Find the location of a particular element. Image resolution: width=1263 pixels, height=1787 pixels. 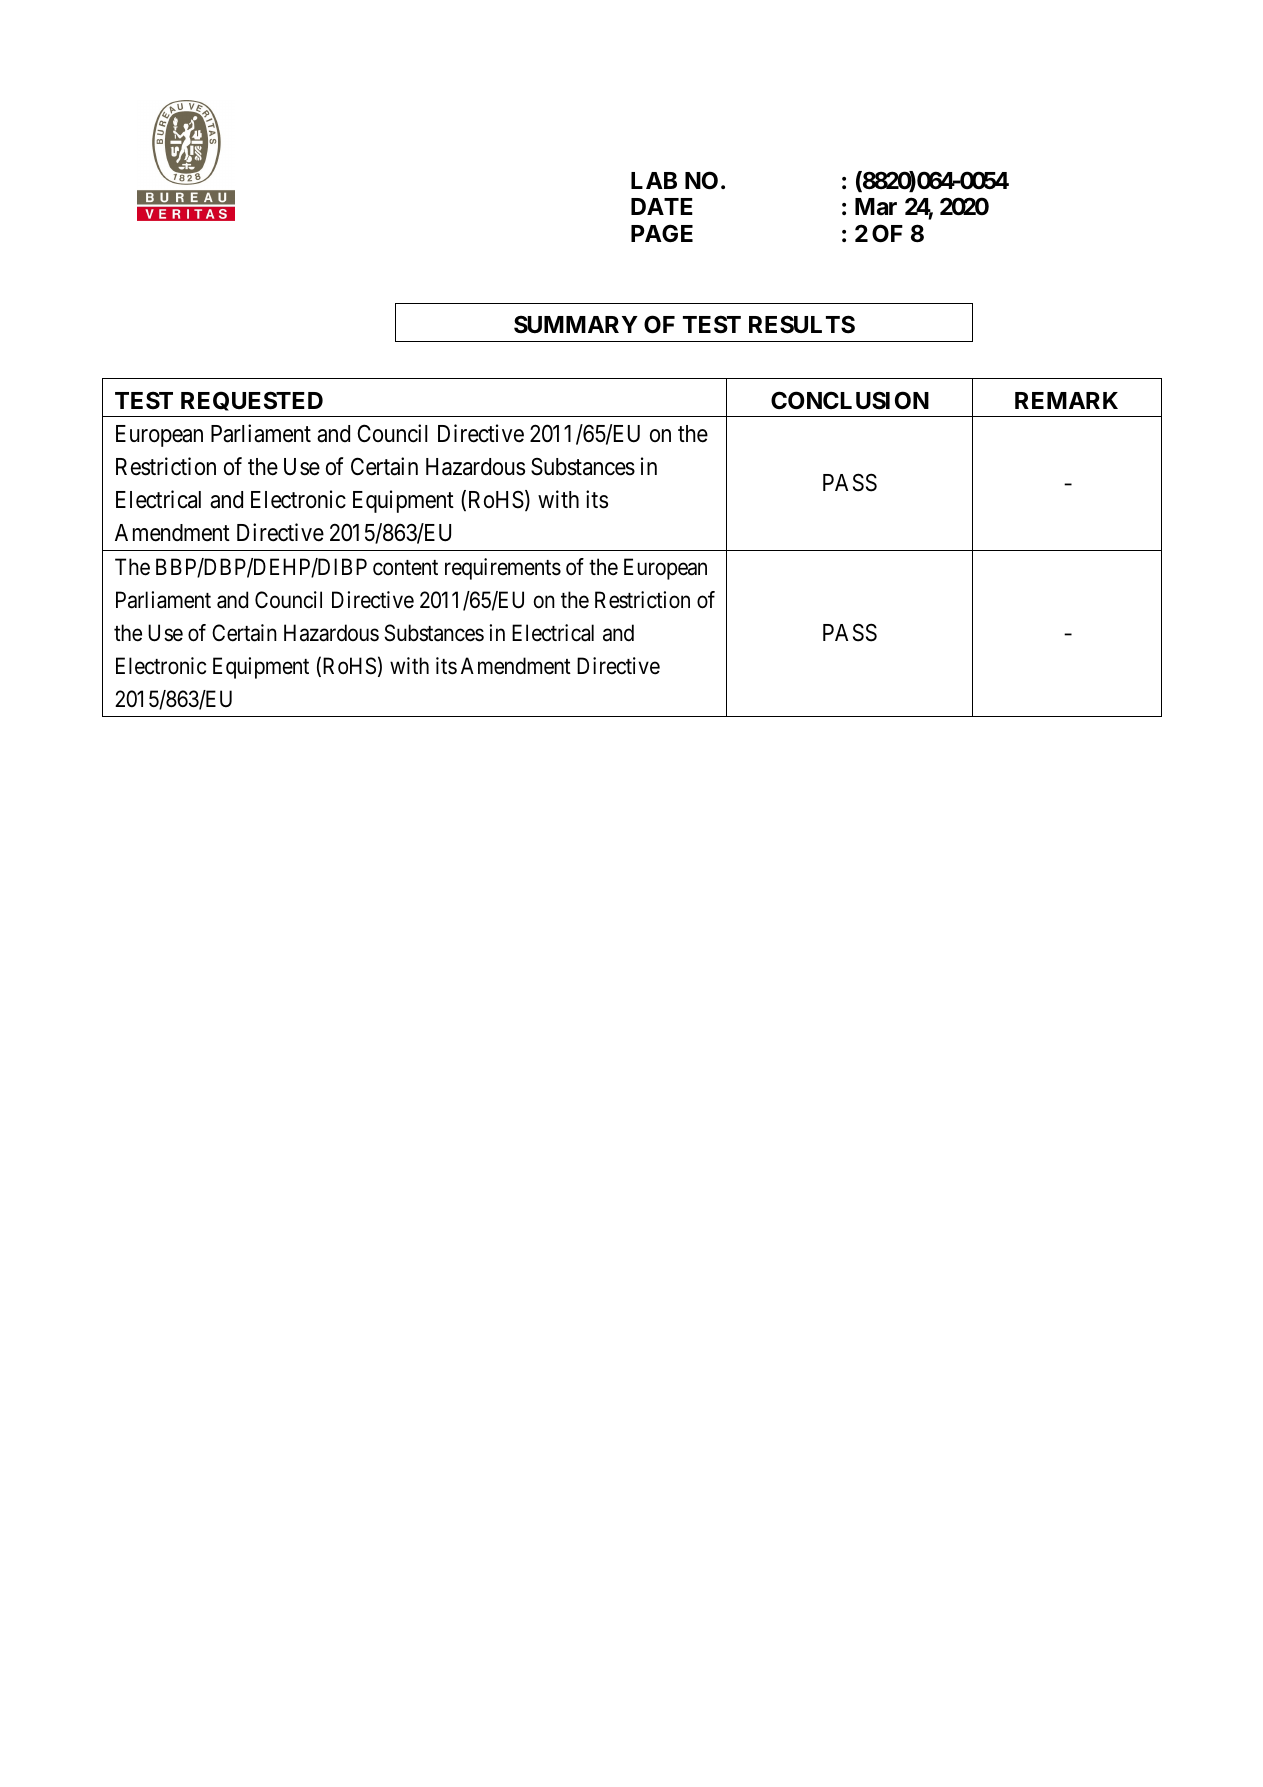

REMARK is located at coordinates (1066, 400).
